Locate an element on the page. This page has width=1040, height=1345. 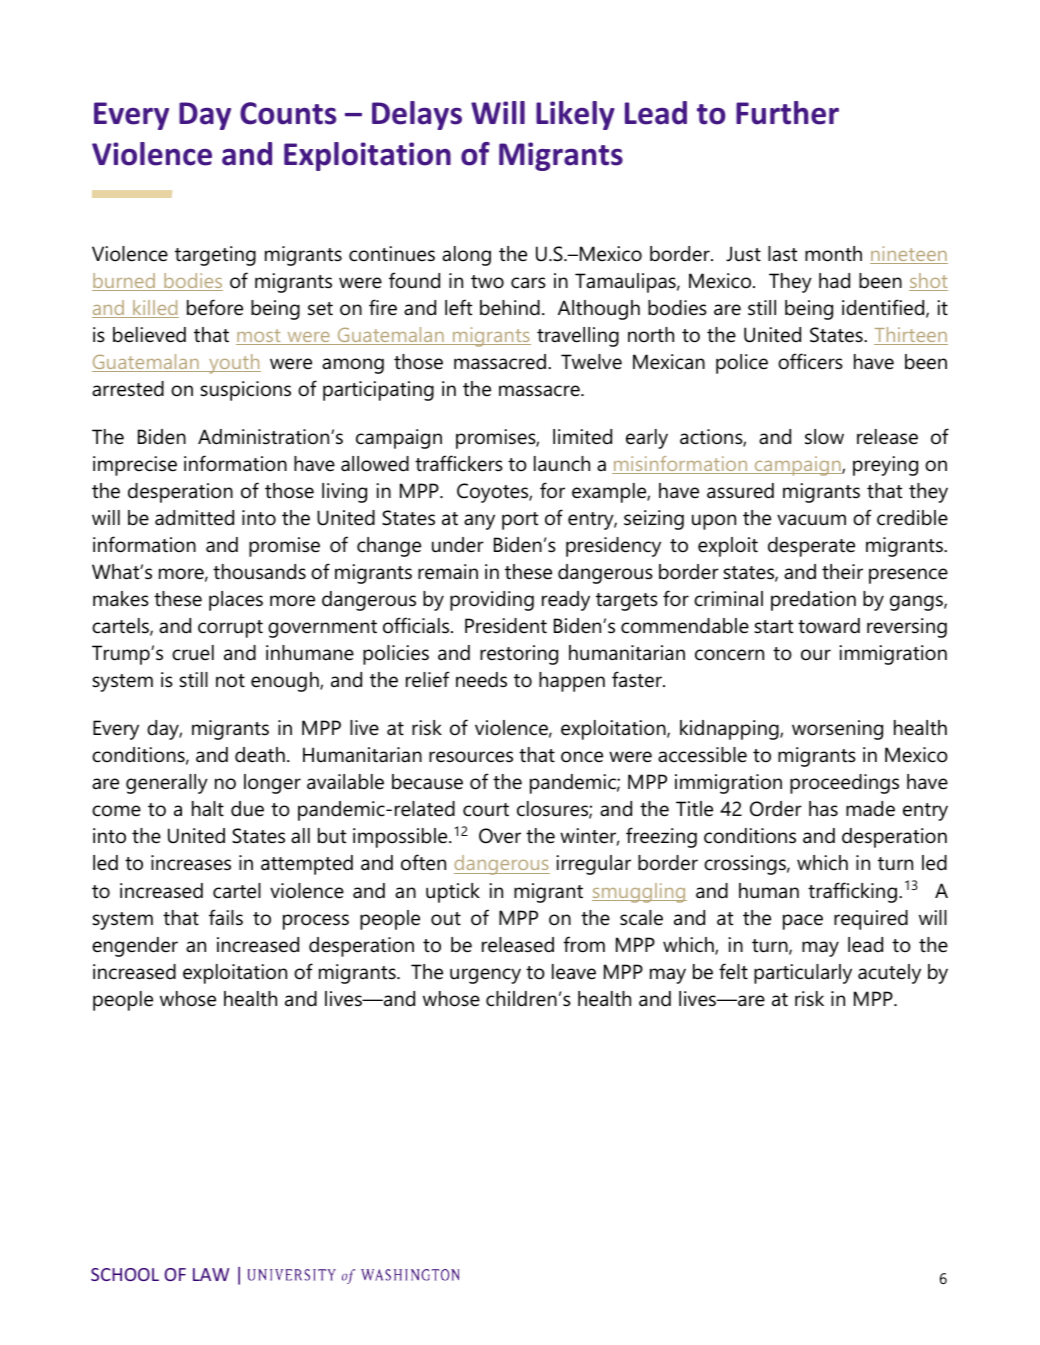
port is located at coordinates (520, 521).
